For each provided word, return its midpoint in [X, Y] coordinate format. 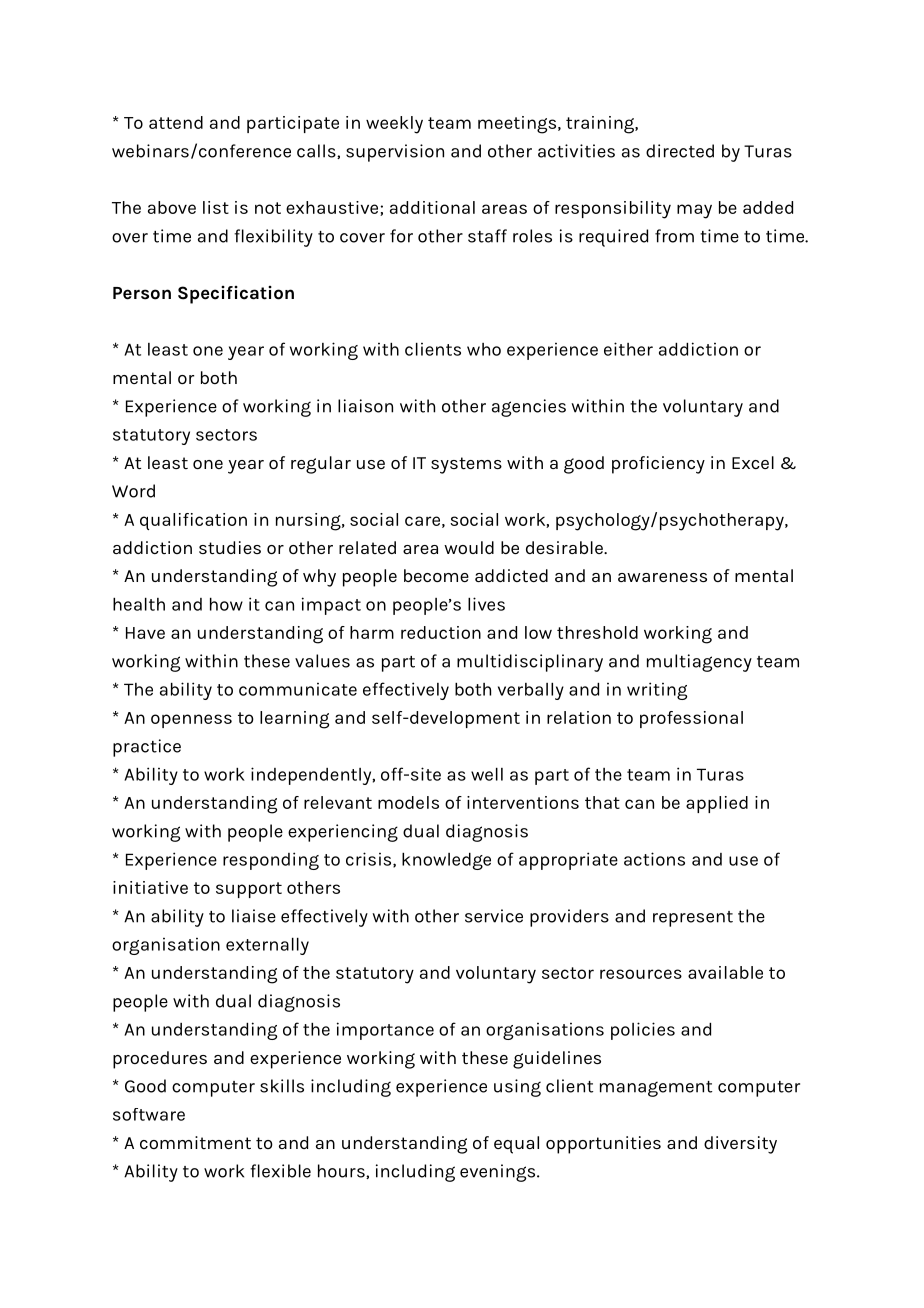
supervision [395, 153]
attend [176, 122]
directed [680, 151]
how [226, 604]
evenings [499, 1173]
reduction [441, 632]
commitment [195, 1142]
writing [657, 691]
